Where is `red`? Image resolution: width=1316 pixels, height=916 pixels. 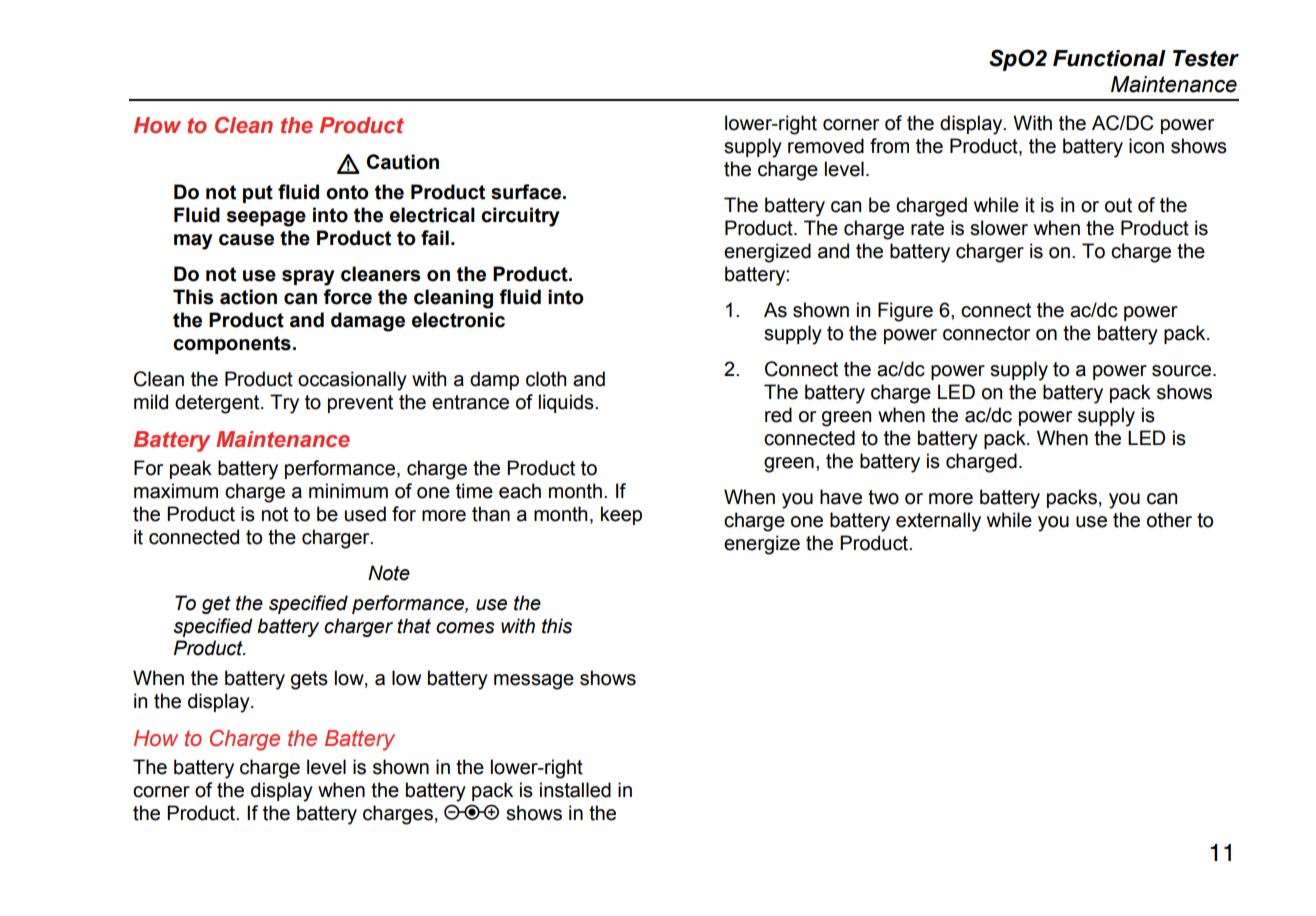
red is located at coordinates (778, 415).
